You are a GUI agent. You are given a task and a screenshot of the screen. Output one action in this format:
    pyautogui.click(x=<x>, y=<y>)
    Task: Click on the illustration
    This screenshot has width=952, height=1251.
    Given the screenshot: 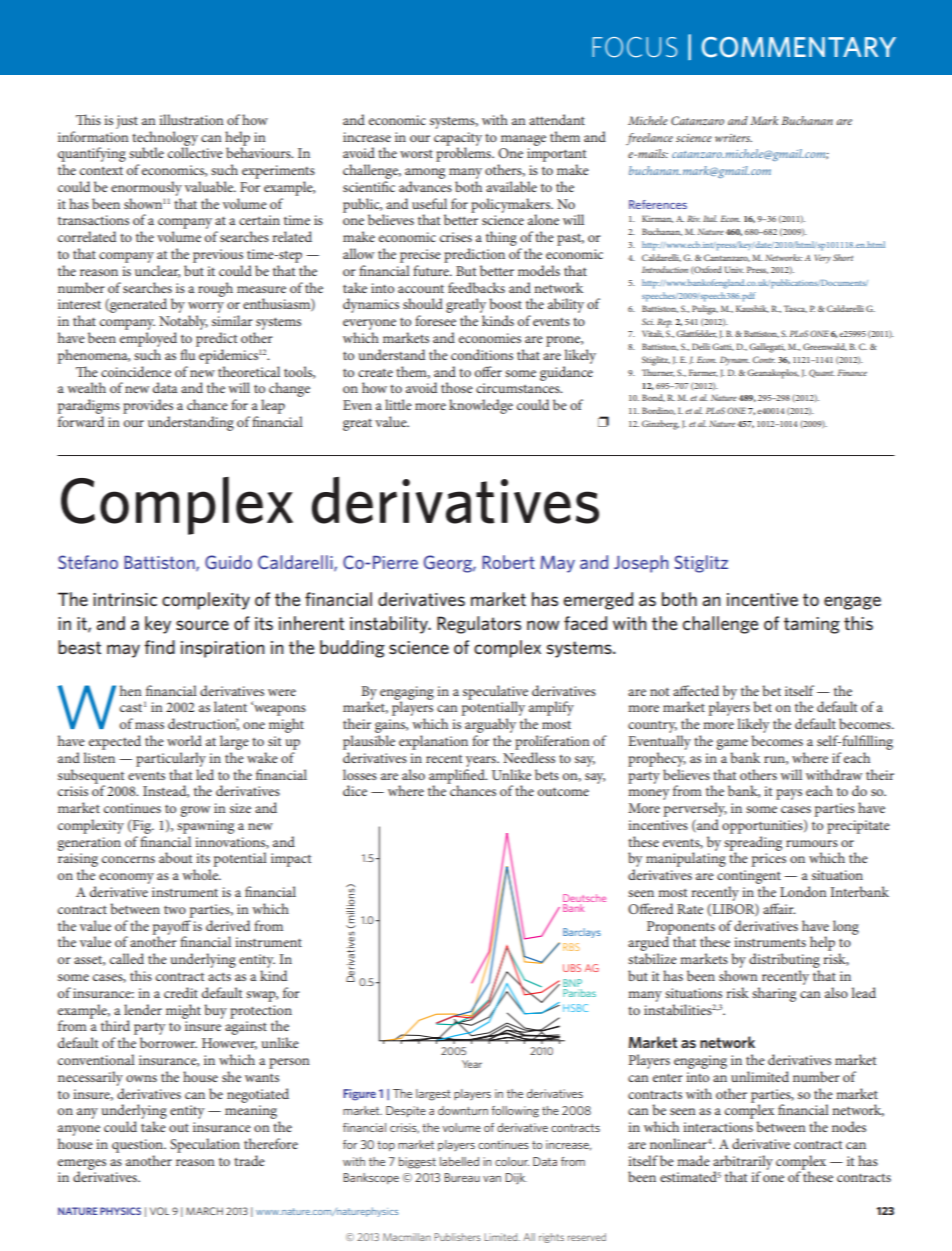 What is the action you would take?
    pyautogui.click(x=191, y=119)
